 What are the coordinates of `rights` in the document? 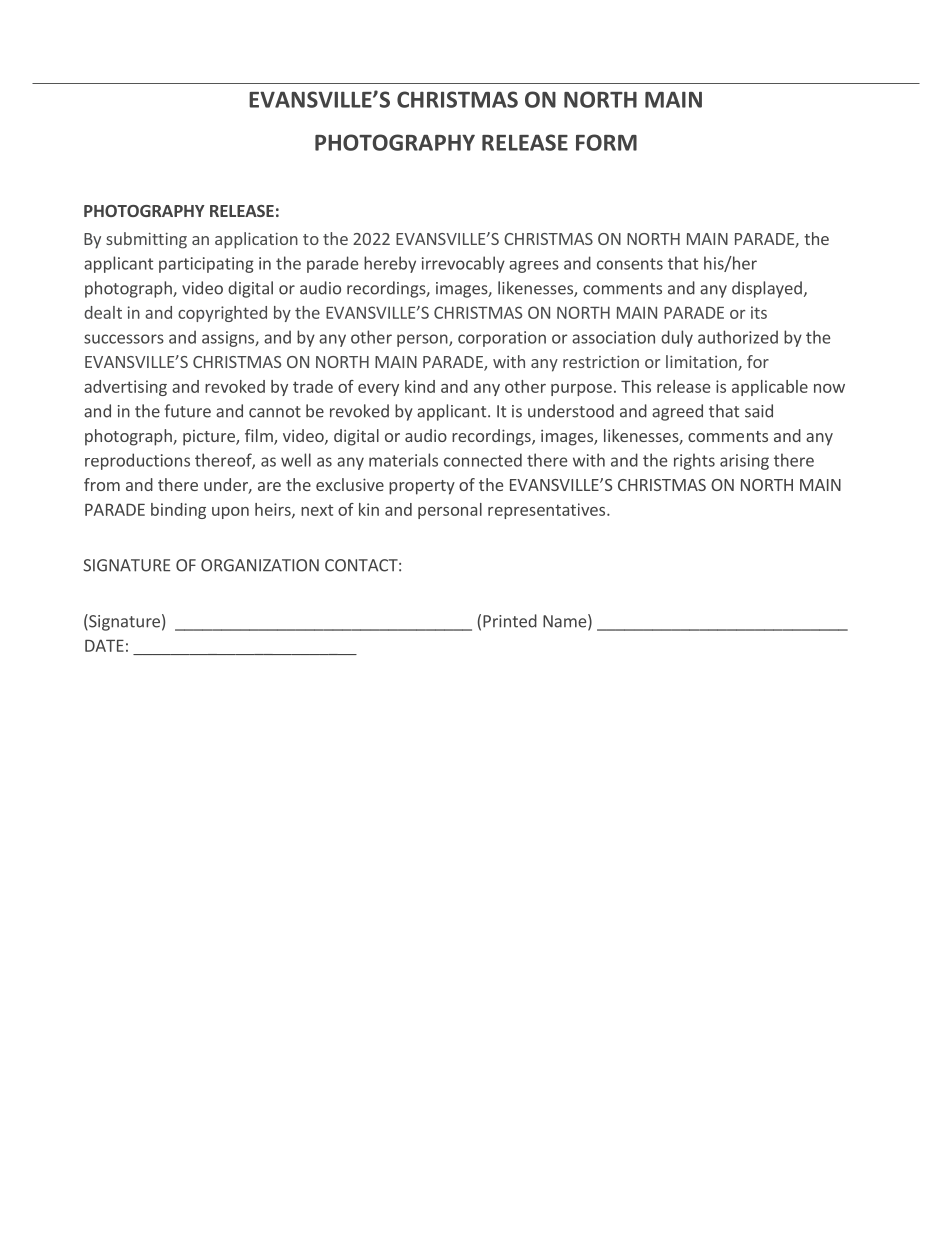 It's located at (694, 461).
